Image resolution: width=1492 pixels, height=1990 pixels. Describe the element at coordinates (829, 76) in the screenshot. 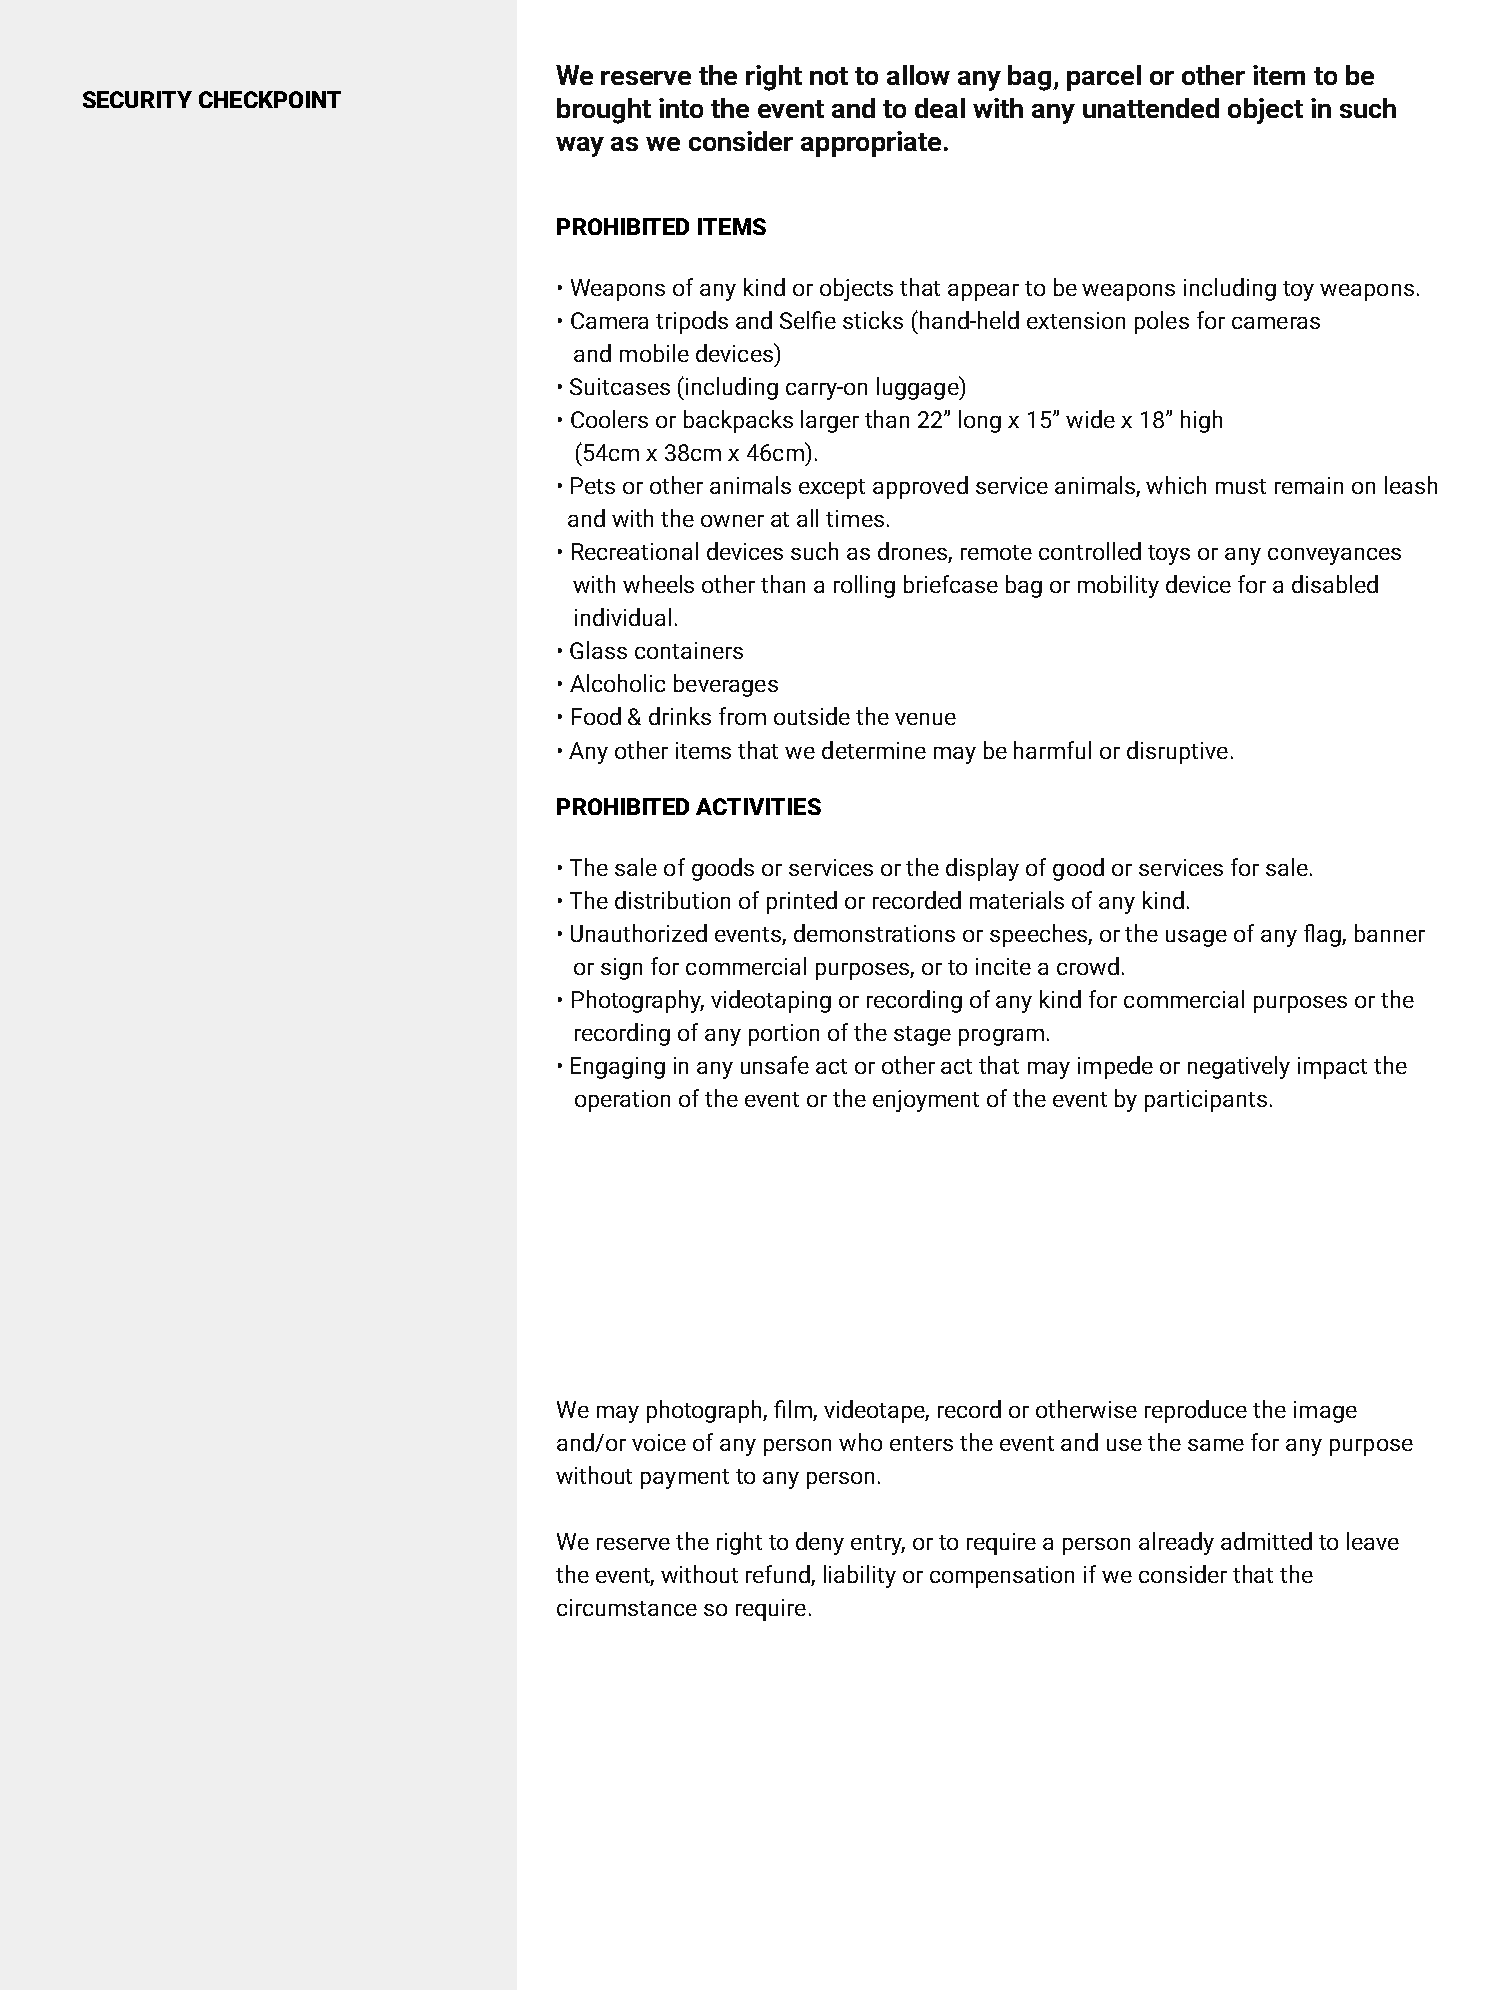

I see `not` at that location.
